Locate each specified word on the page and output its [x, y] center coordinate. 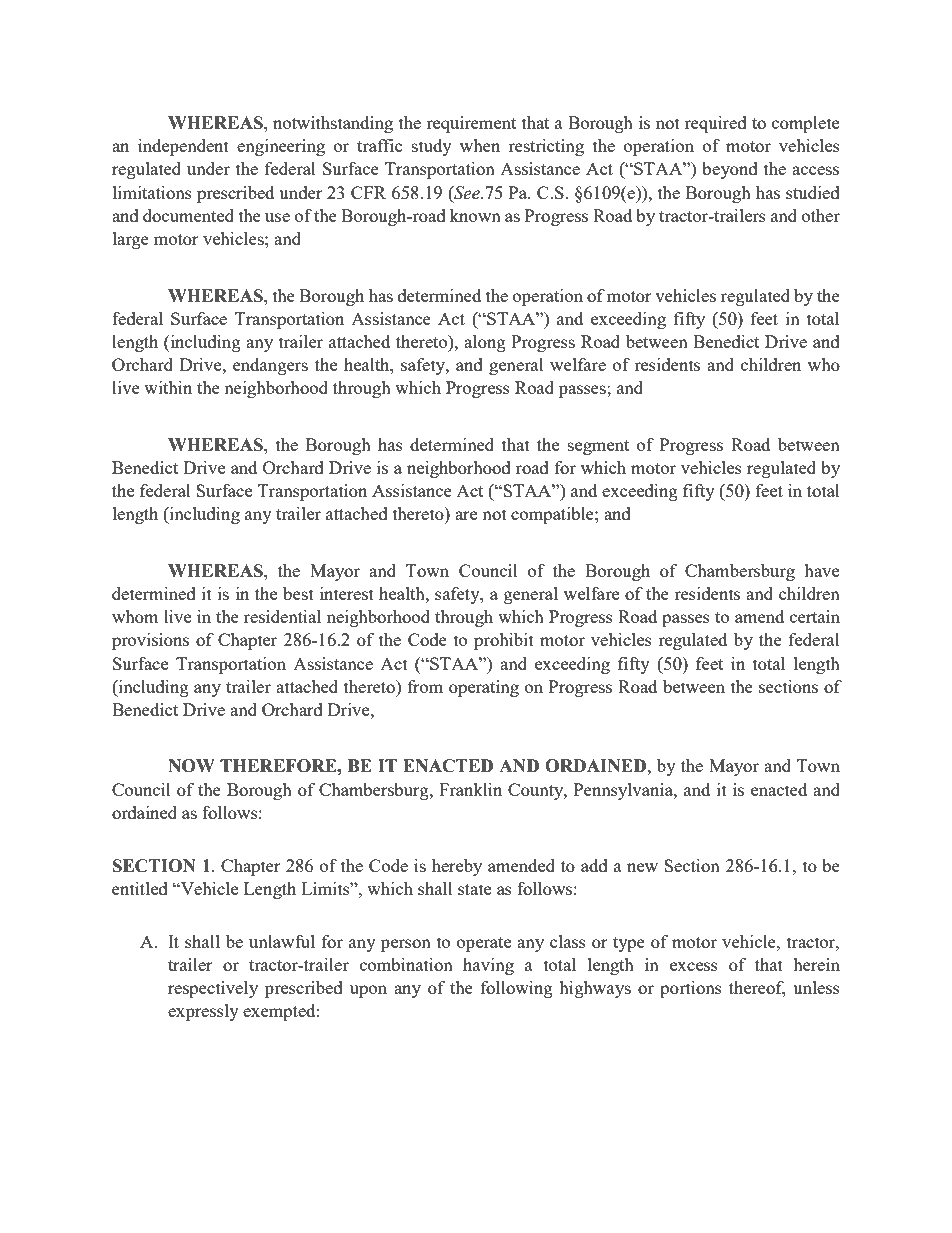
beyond [730, 170]
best [298, 593]
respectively [213, 989]
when [480, 145]
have [821, 570]
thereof [757, 989]
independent [183, 147]
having [488, 966]
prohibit [504, 641]
